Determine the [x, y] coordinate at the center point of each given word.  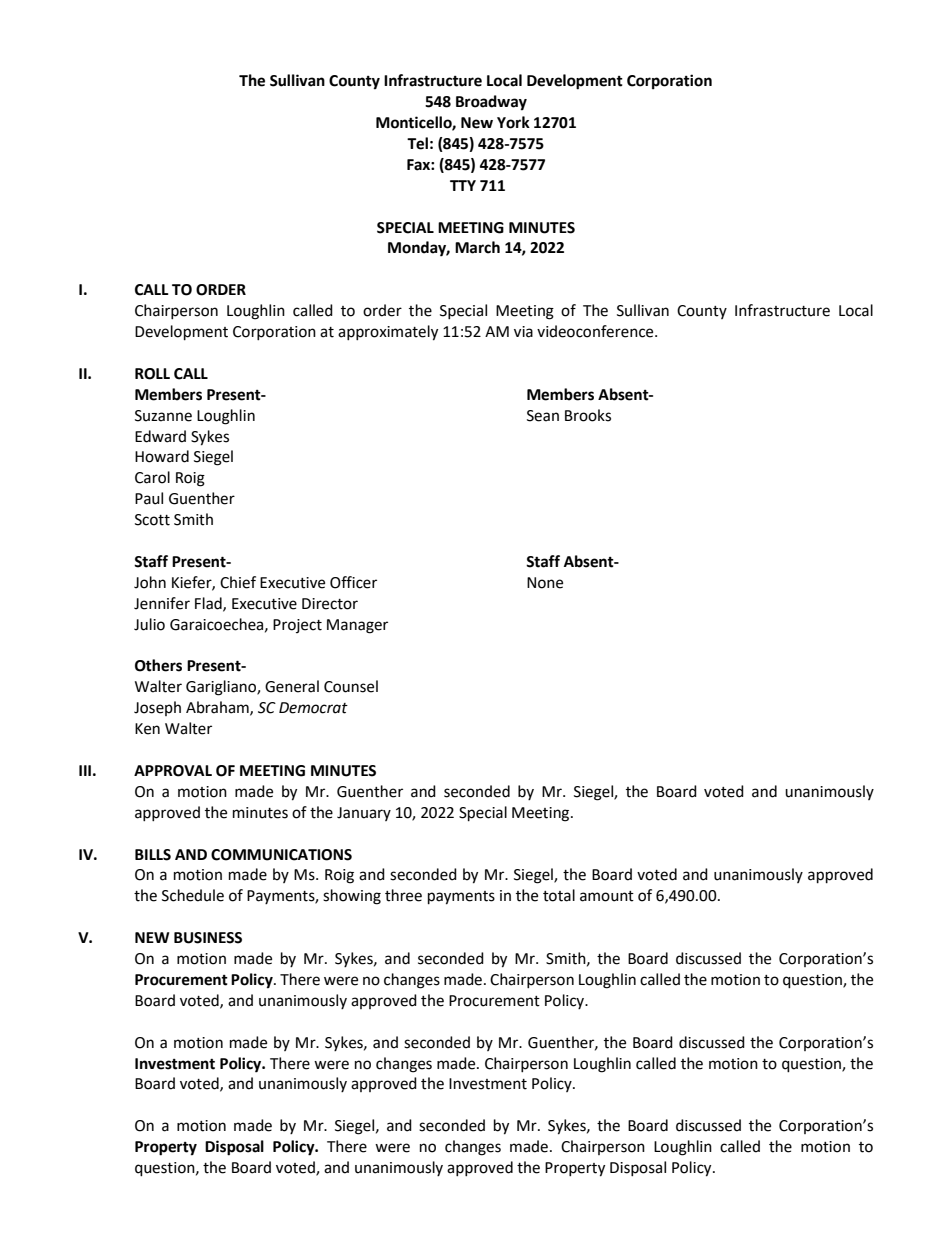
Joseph [157, 708]
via [523, 332]
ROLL [152, 374]
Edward [160, 436]
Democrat [313, 708]
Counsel [351, 686]
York [513, 122]
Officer [353, 582]
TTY [463, 185]
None [545, 583]
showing [352, 897]
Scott [152, 520]
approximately [388, 333]
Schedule [193, 895]
